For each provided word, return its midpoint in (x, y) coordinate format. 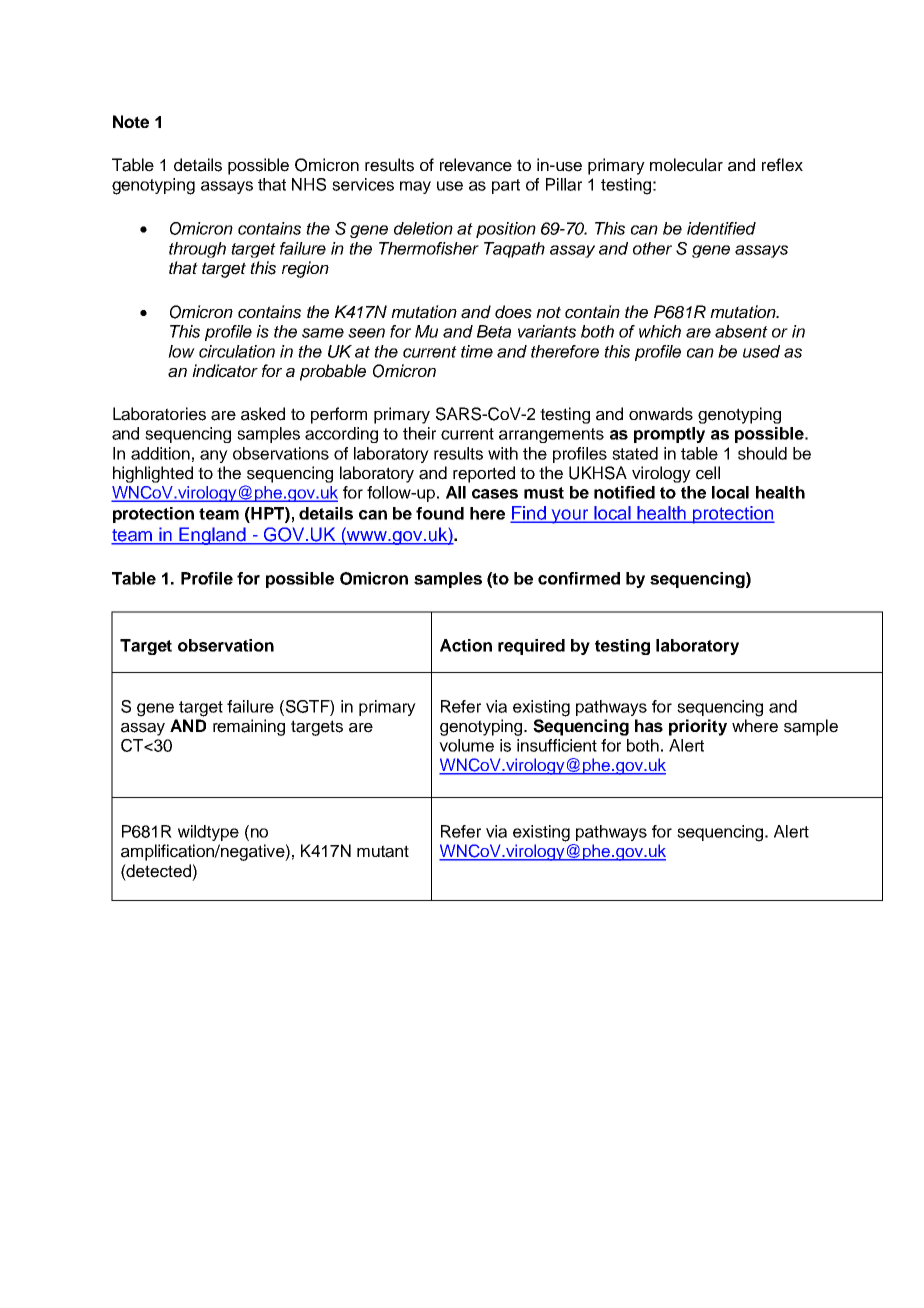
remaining (249, 727)
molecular (686, 165)
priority (698, 727)
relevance (476, 165)
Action (466, 645)
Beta (494, 331)
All (456, 492)
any (214, 456)
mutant (383, 851)
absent (741, 331)
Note (131, 121)
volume (466, 745)
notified (624, 492)
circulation (237, 351)
